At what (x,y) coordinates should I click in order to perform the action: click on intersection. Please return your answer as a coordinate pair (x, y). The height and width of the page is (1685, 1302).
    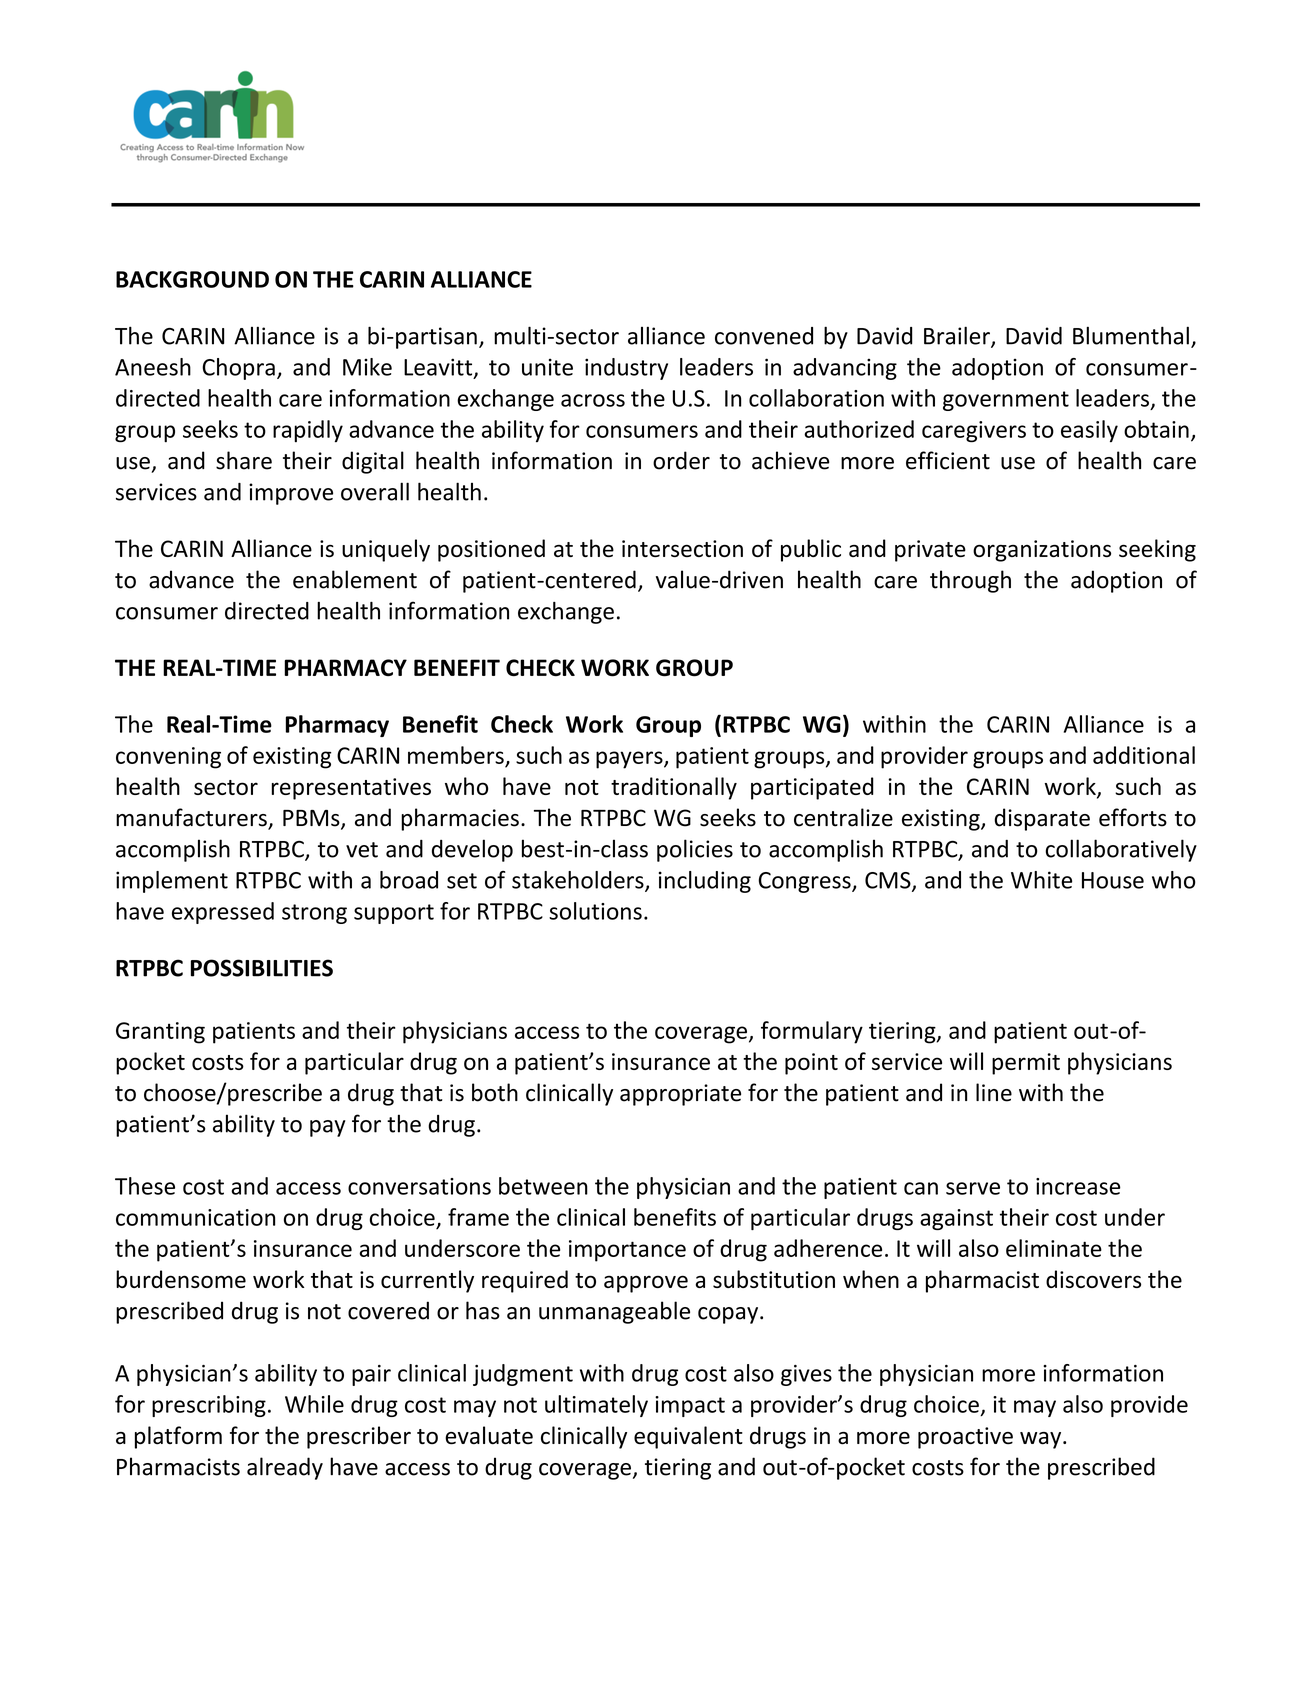
    Looking at the image, I should click on (682, 548).
